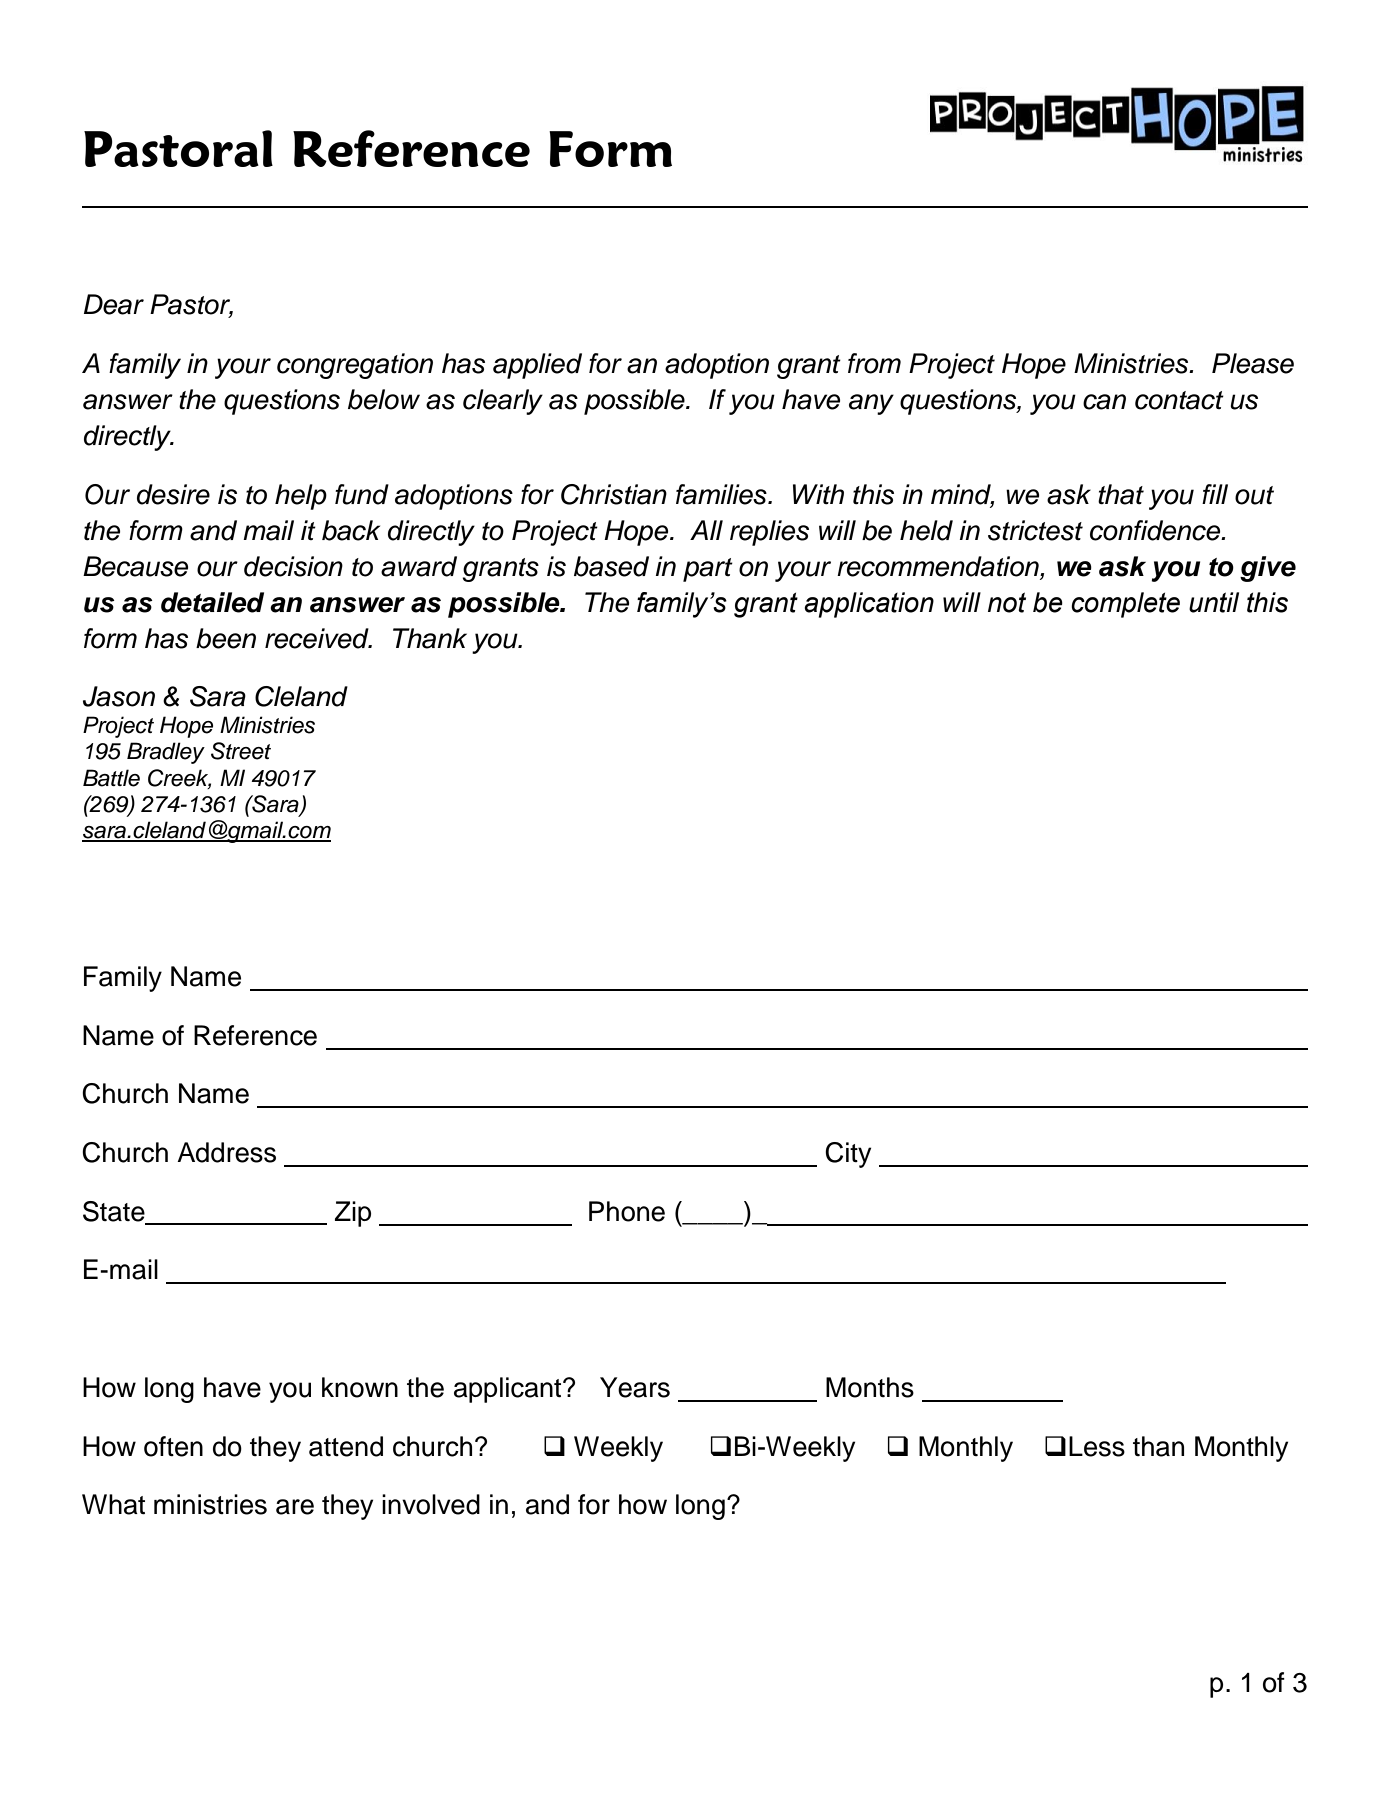 The width and height of the screenshot is (1389, 1797). I want to click on contact, so click(1179, 400).
